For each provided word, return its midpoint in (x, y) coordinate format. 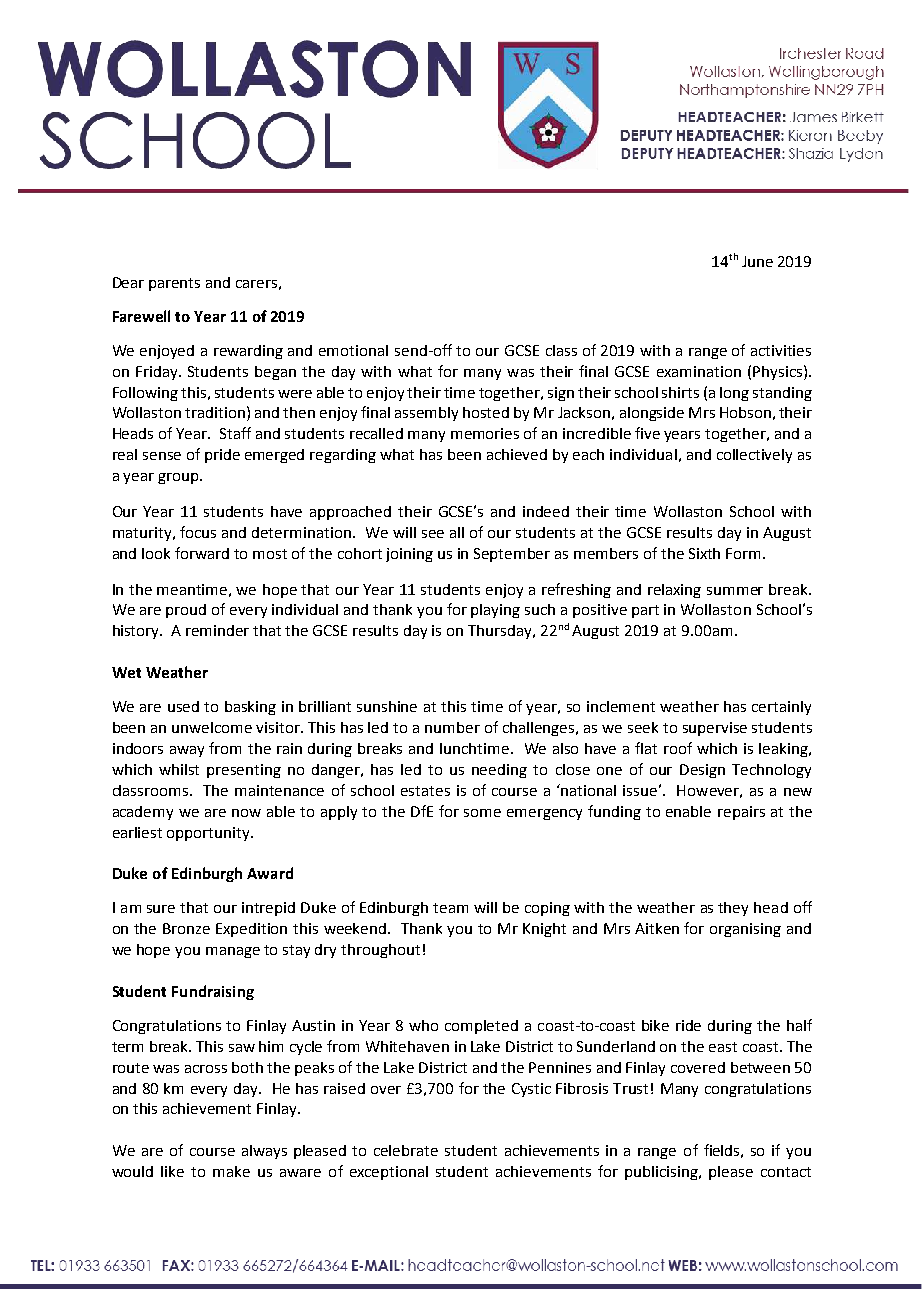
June (757, 261)
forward (202, 553)
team (450, 908)
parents (174, 284)
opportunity (209, 834)
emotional (353, 350)
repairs (741, 813)
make (231, 1171)
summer (735, 591)
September (512, 555)
